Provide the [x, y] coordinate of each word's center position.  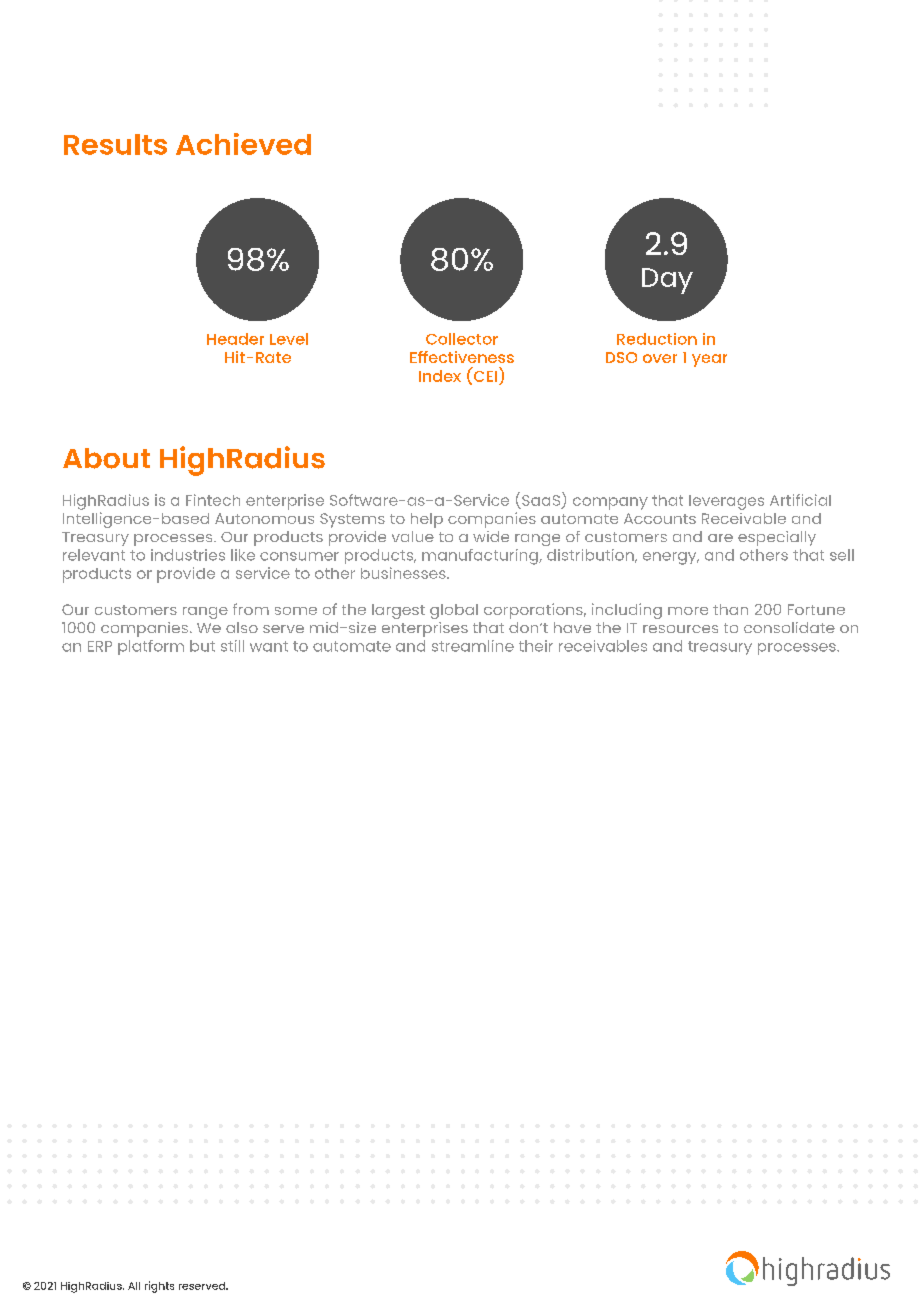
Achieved [243, 144]
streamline [473, 646]
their [536, 646]
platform [151, 647]
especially [777, 538]
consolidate [789, 627]
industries [188, 555]
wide [491, 536]
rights [159, 1287]
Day [667, 281]
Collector [462, 339]
